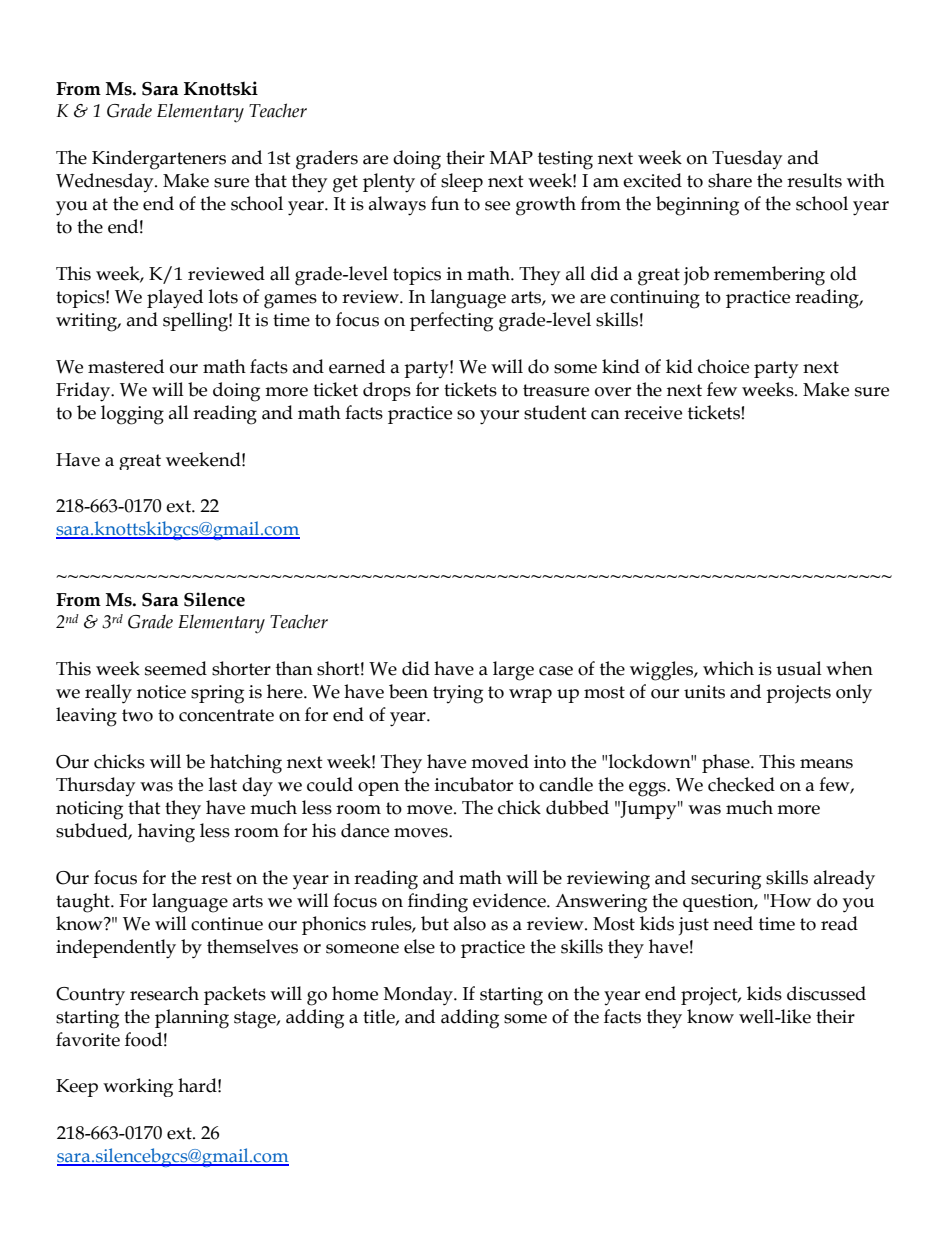  I want to click on sleep, so click(462, 182).
